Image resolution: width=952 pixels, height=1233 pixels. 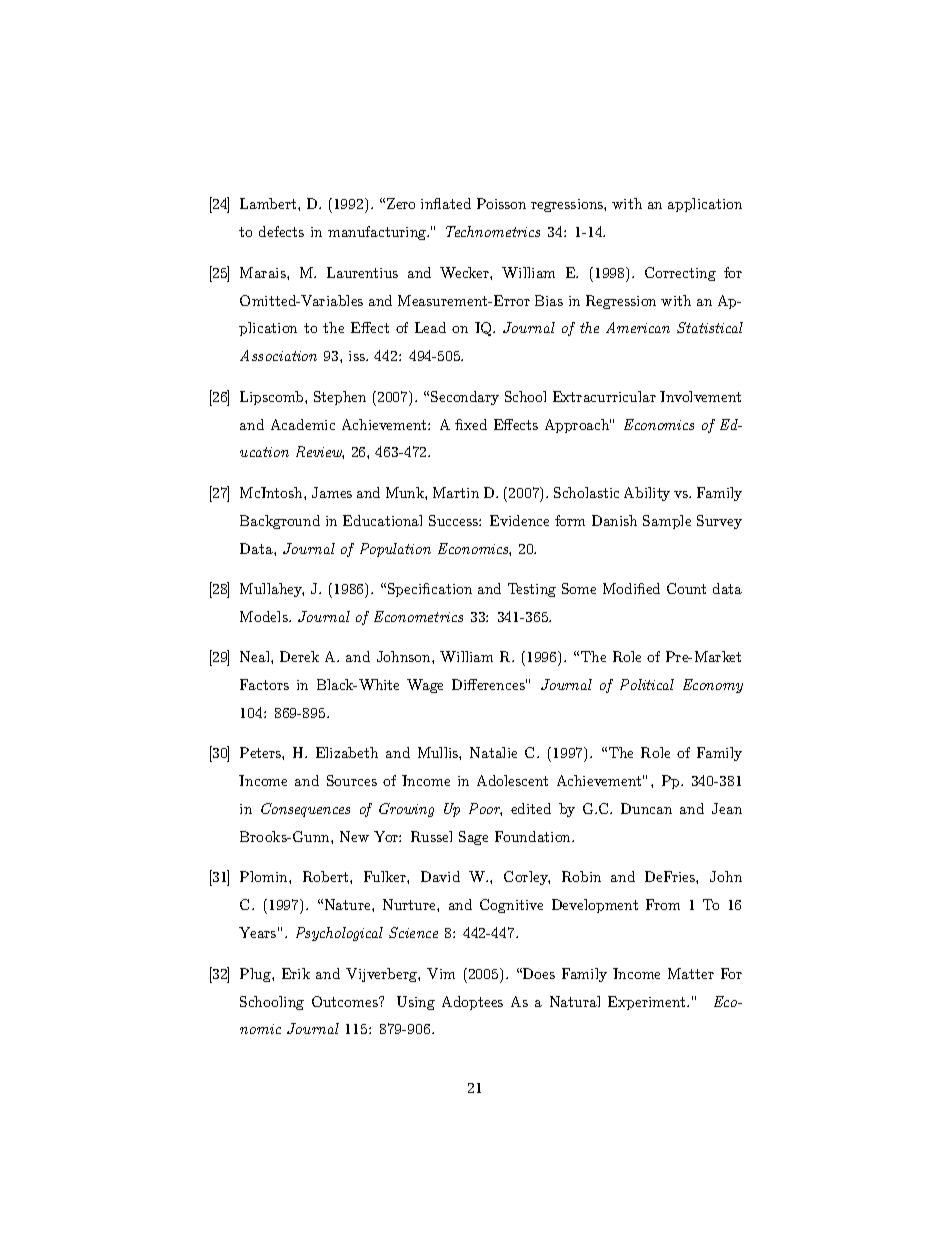 I want to click on Testing, so click(x=532, y=590).
